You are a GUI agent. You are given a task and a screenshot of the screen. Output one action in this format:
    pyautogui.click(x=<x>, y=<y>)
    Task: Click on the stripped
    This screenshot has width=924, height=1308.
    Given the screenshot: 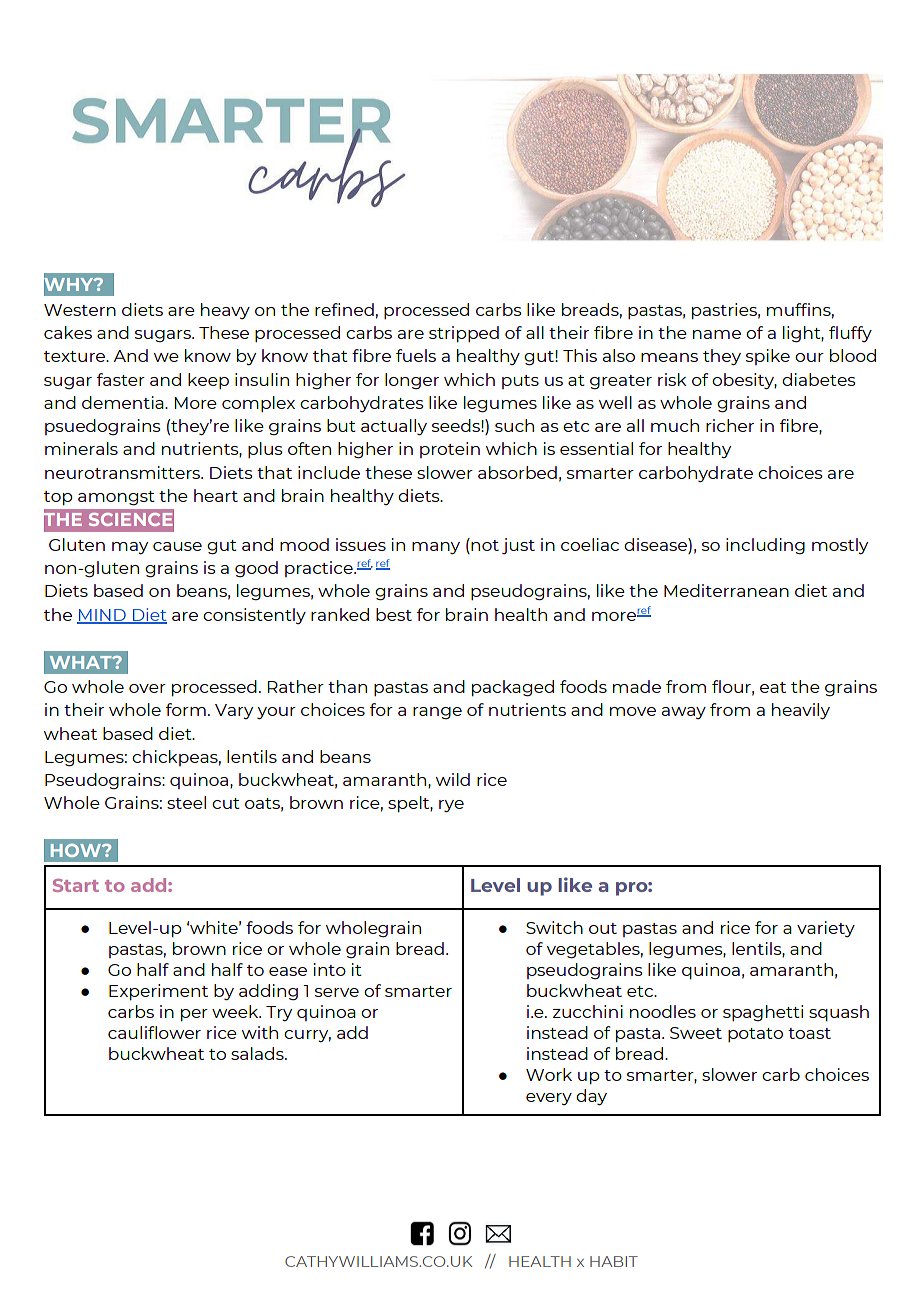 What is the action you would take?
    pyautogui.click(x=464, y=334)
